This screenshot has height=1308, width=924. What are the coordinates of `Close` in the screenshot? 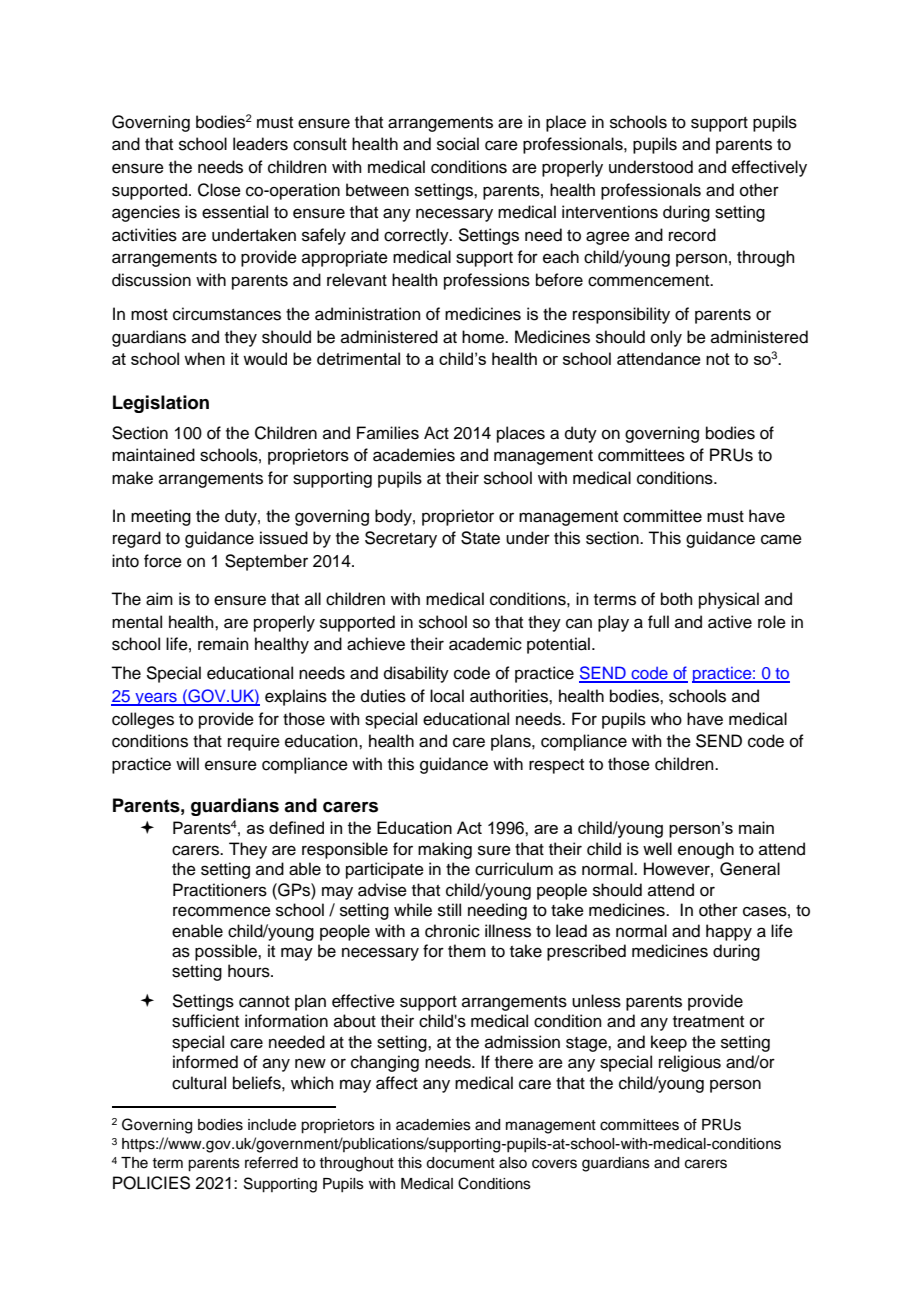 It's located at (219, 190).
